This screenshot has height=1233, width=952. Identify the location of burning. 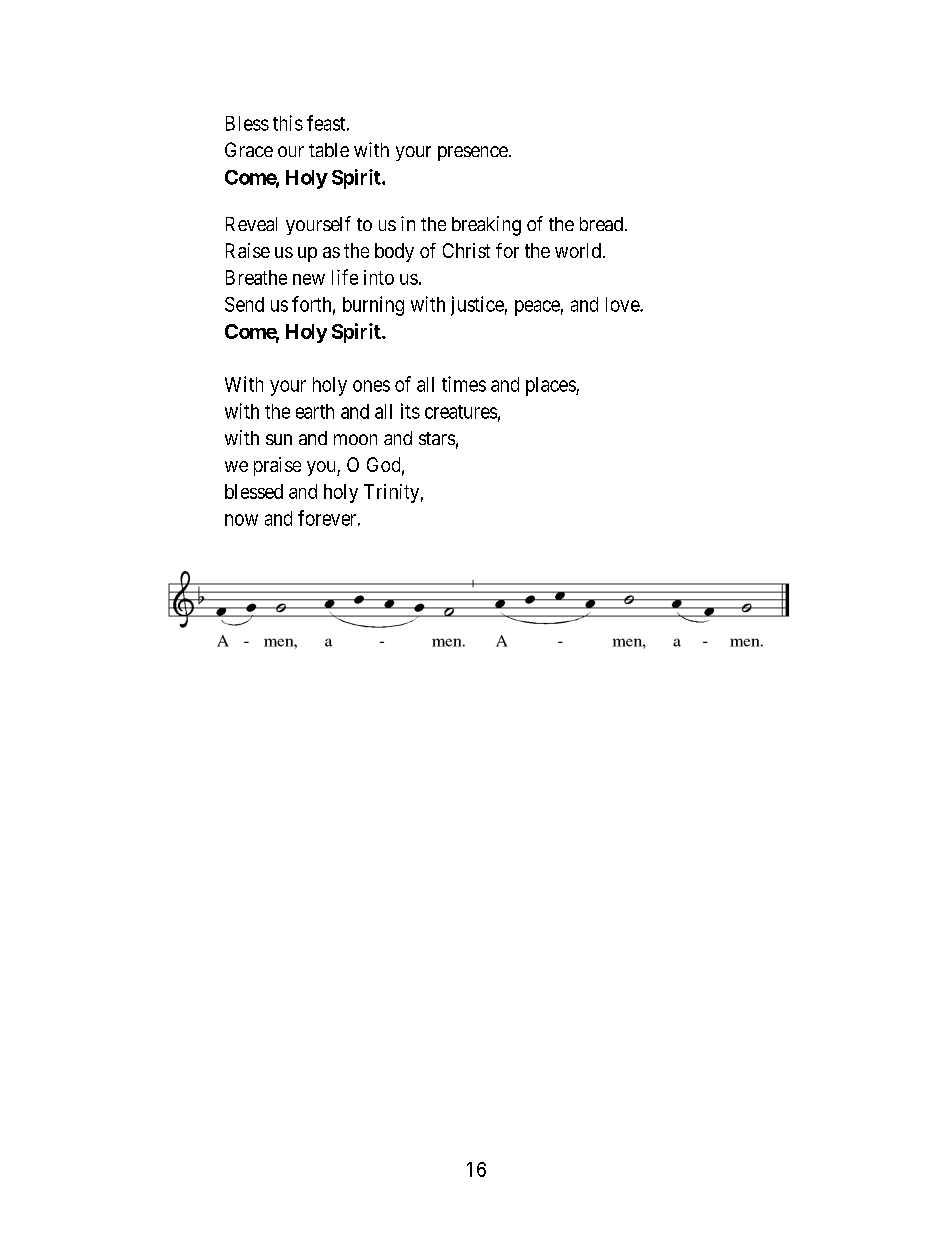
(373, 306).
